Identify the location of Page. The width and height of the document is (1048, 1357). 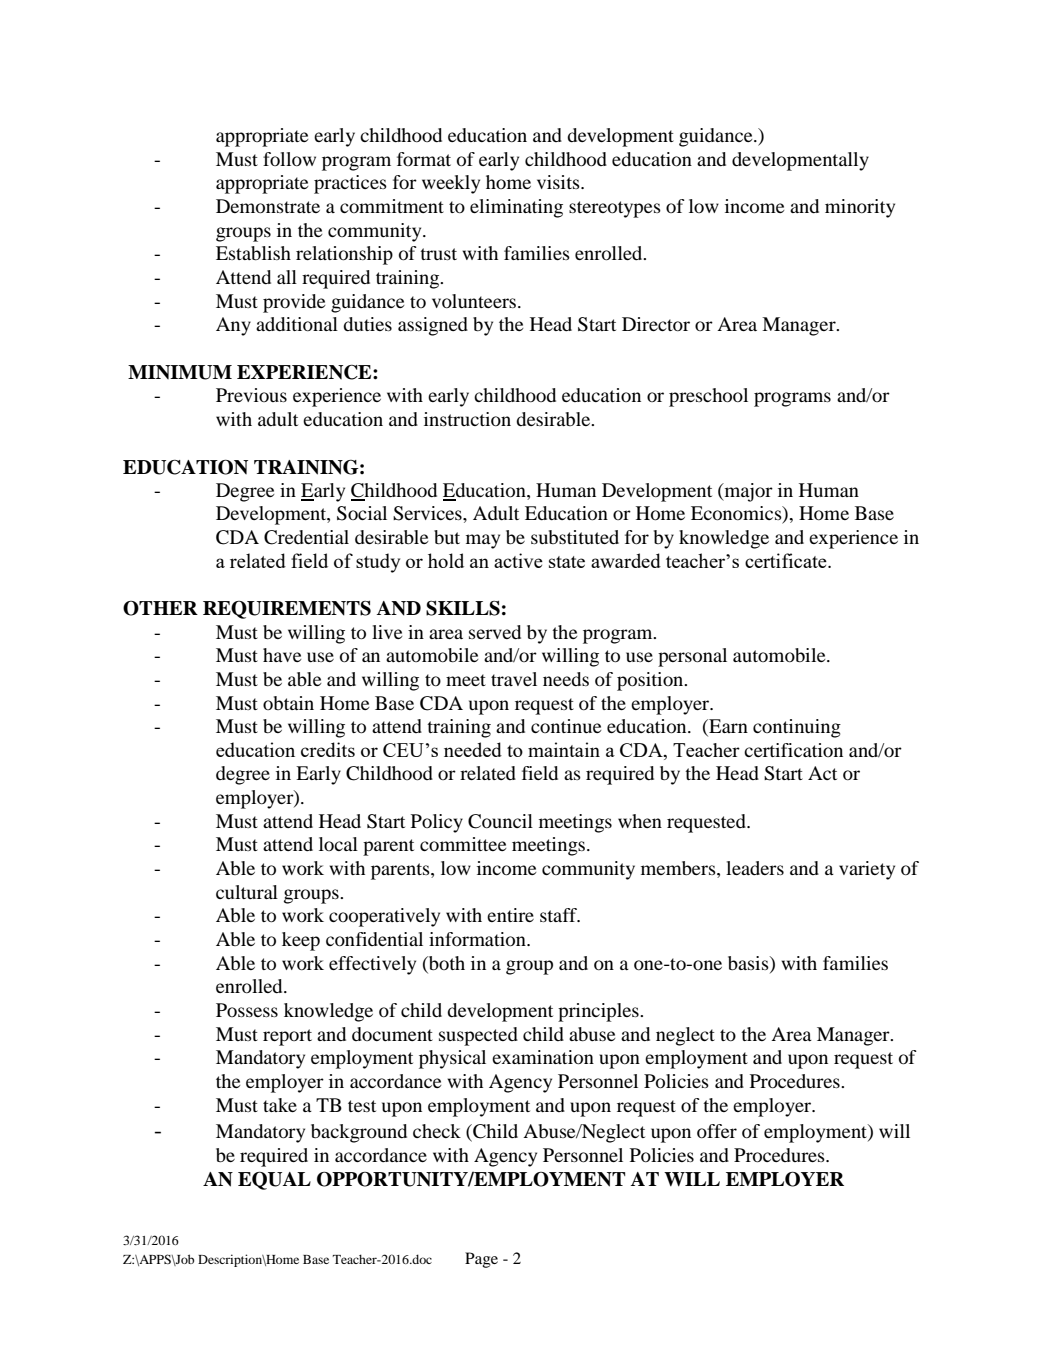
(481, 1260).
